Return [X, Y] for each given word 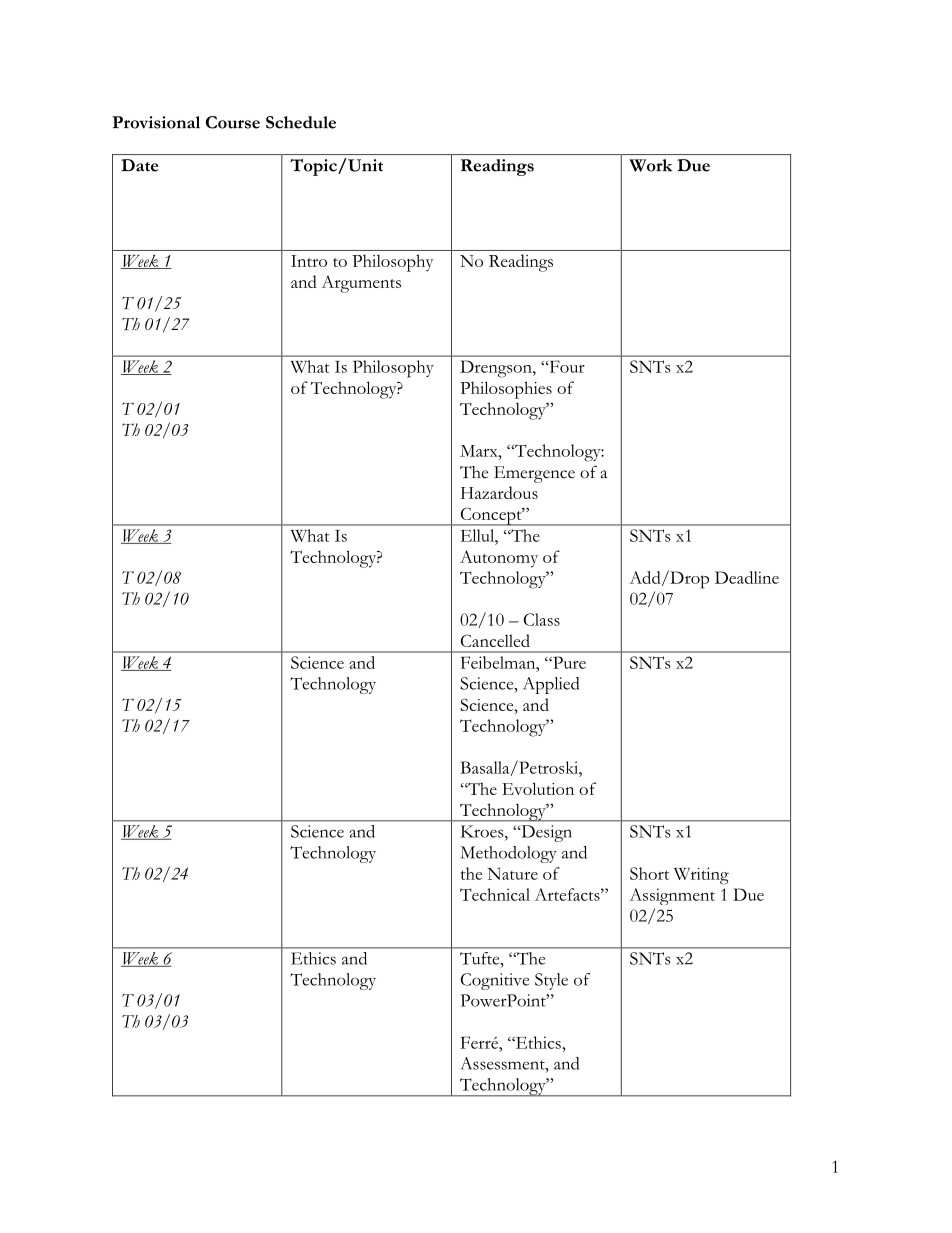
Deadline [747, 577]
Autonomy [499, 559]
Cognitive [495, 981]
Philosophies [506, 390]
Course [233, 122]
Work [650, 165]
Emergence [534, 474]
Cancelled [495, 640]
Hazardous [499, 492]
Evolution [538, 788]
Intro [309, 261]
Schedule [301, 122]
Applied [551, 685]
